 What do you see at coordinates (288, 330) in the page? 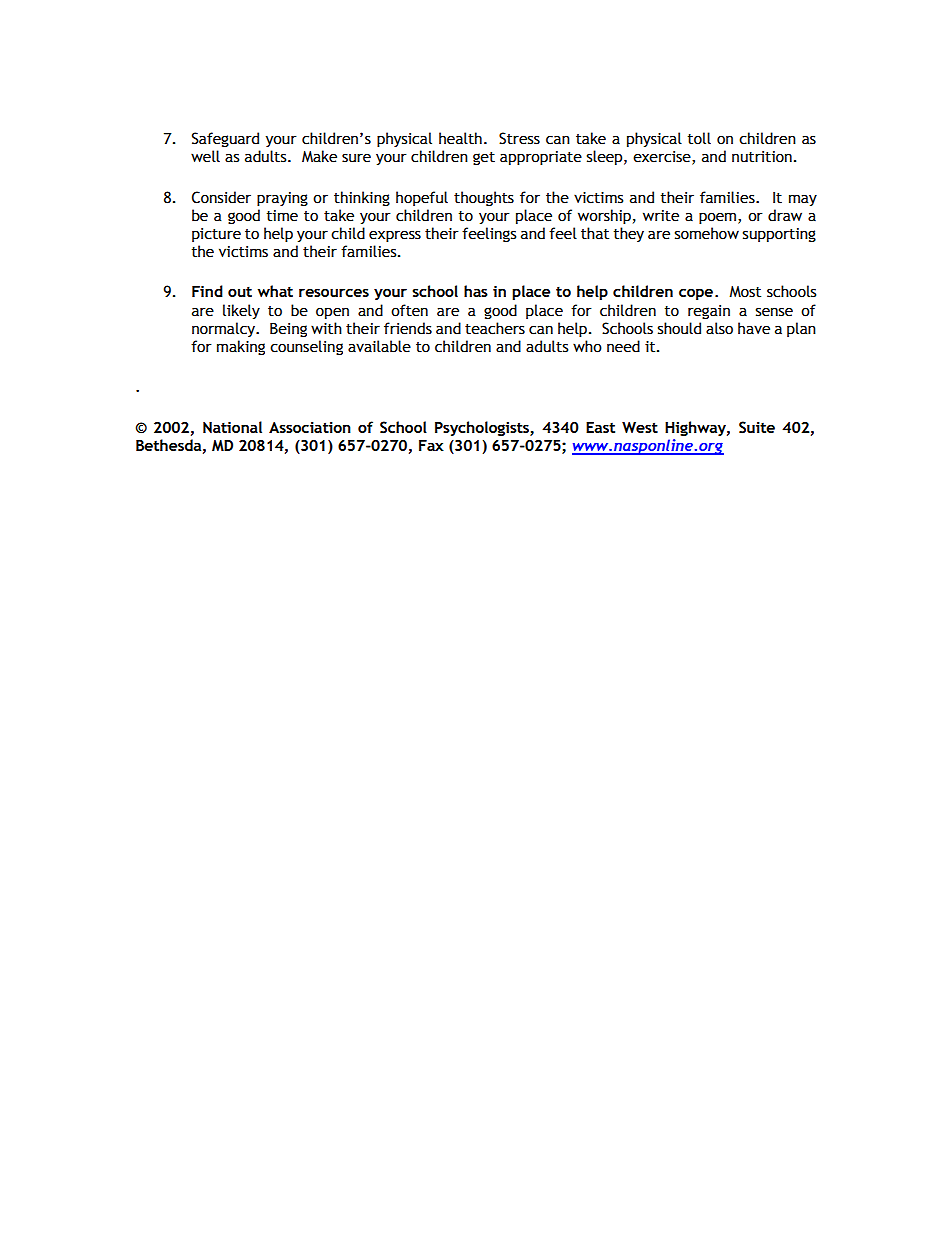
I see `Being` at bounding box center [288, 330].
